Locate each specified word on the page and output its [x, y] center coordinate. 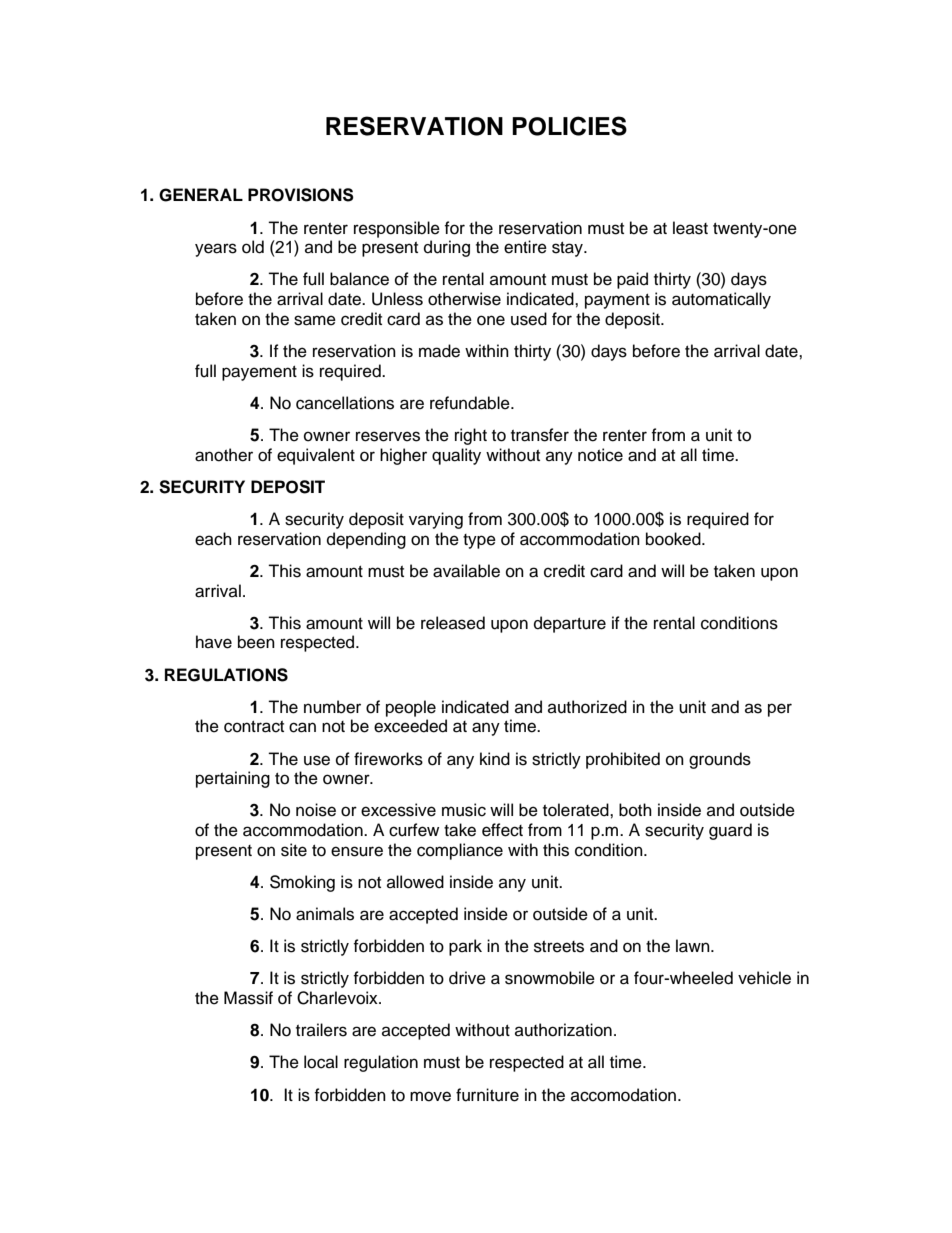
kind [495, 759]
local [321, 1062]
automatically [721, 300]
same [315, 320]
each [213, 539]
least [690, 228]
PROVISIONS [301, 195]
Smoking [302, 883]
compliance [460, 851]
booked [674, 539]
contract [254, 727]
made [439, 351]
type [479, 541]
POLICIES [569, 126]
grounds [720, 760]
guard [730, 831]
